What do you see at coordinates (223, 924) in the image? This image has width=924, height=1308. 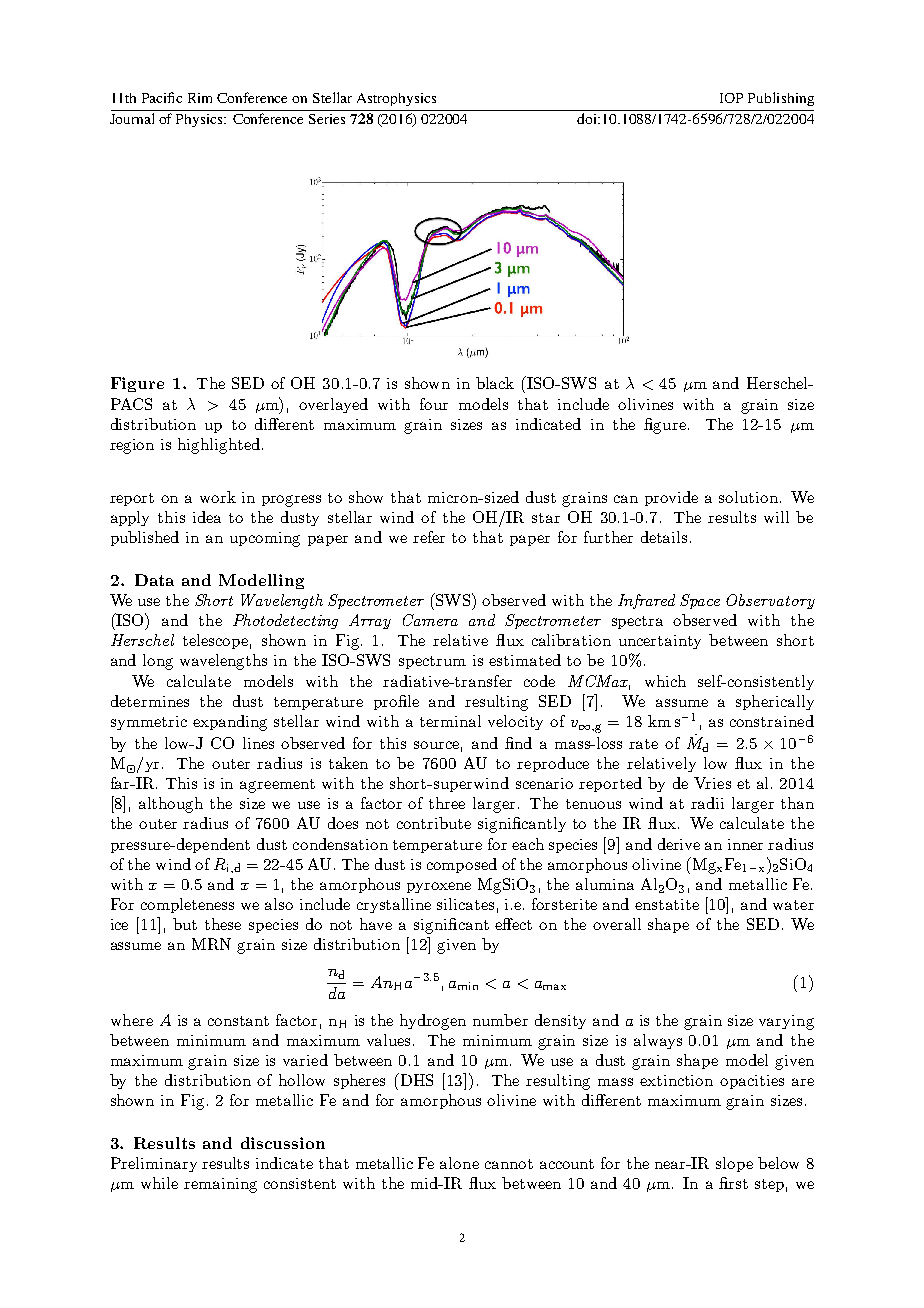 I see `these` at bounding box center [223, 924].
